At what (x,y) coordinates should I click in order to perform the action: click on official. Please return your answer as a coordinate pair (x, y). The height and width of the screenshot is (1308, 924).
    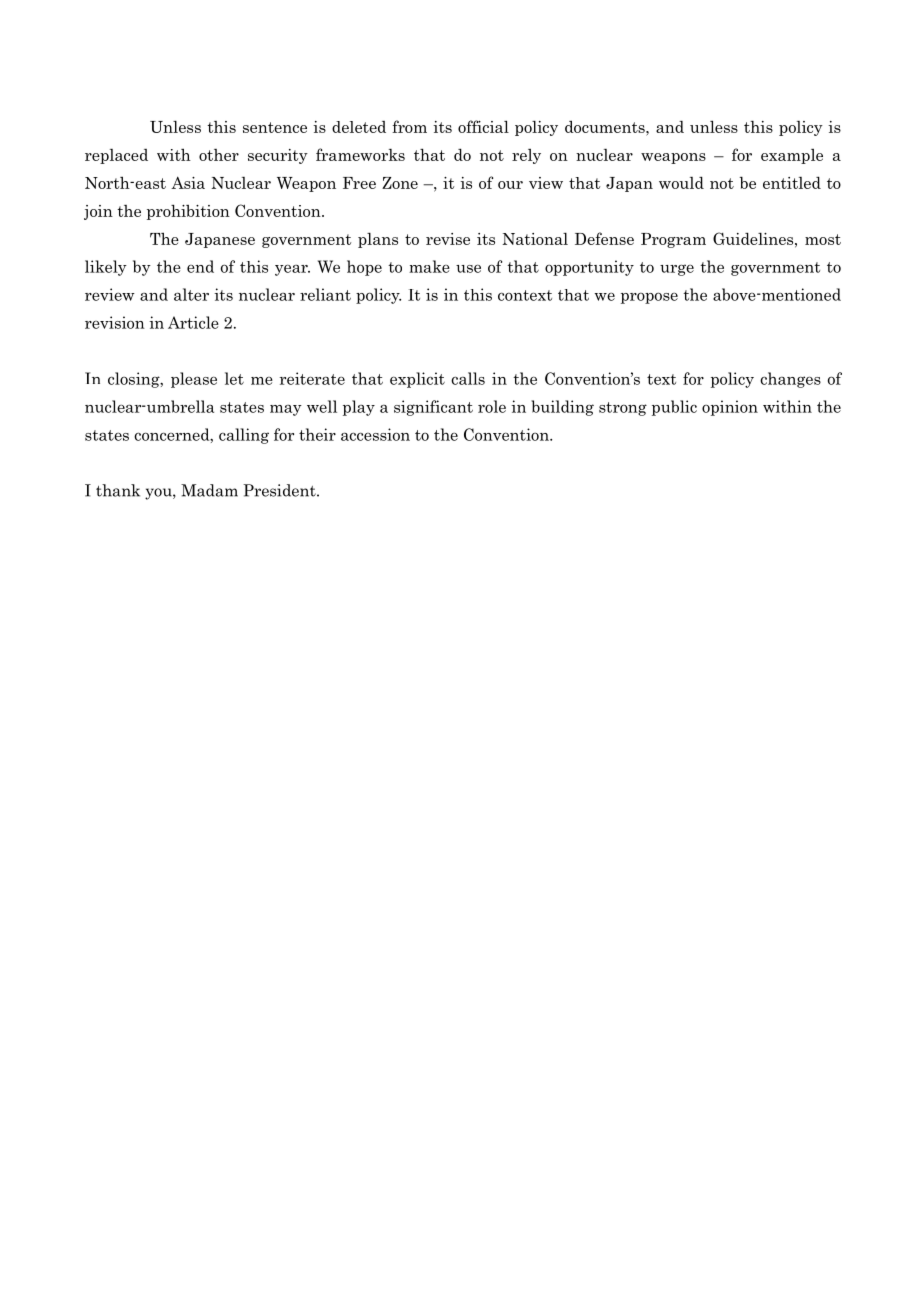
    Looking at the image, I should click on (483, 126).
